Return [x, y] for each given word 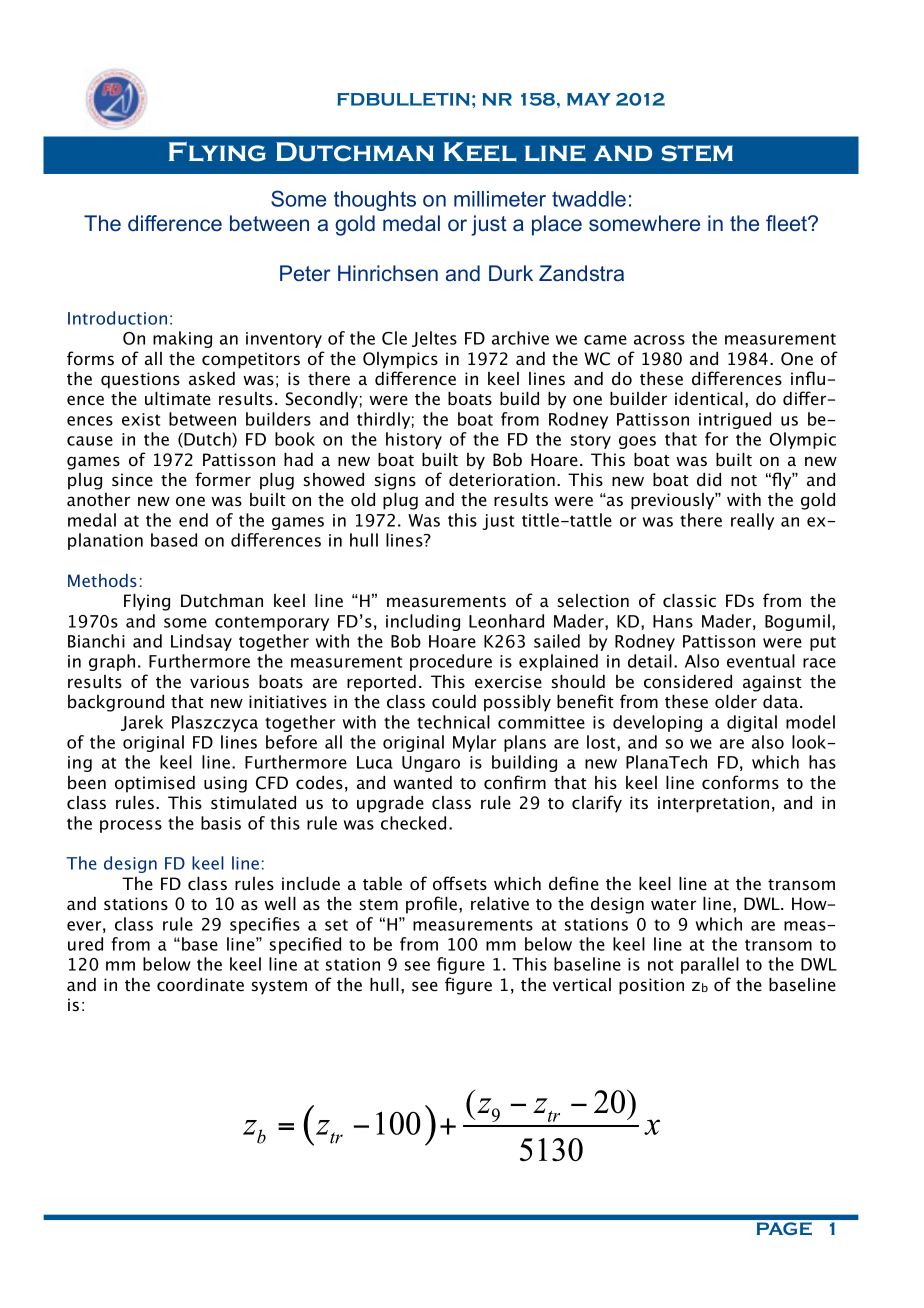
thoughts [375, 201]
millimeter [500, 199]
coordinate [200, 984]
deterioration [502, 479]
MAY [589, 99]
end [193, 520]
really [752, 521]
